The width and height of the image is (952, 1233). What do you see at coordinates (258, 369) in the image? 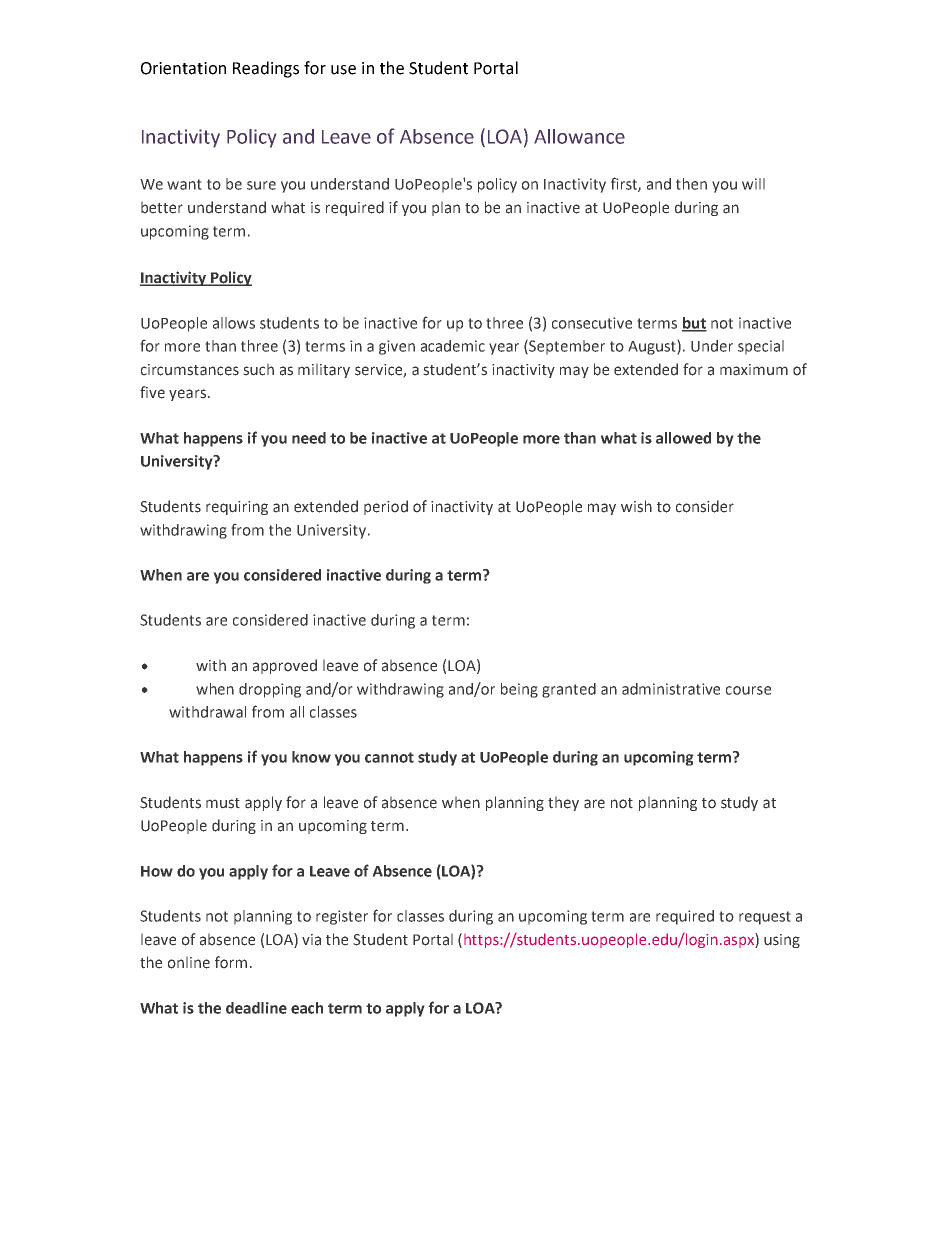
I see `such` at bounding box center [258, 369].
